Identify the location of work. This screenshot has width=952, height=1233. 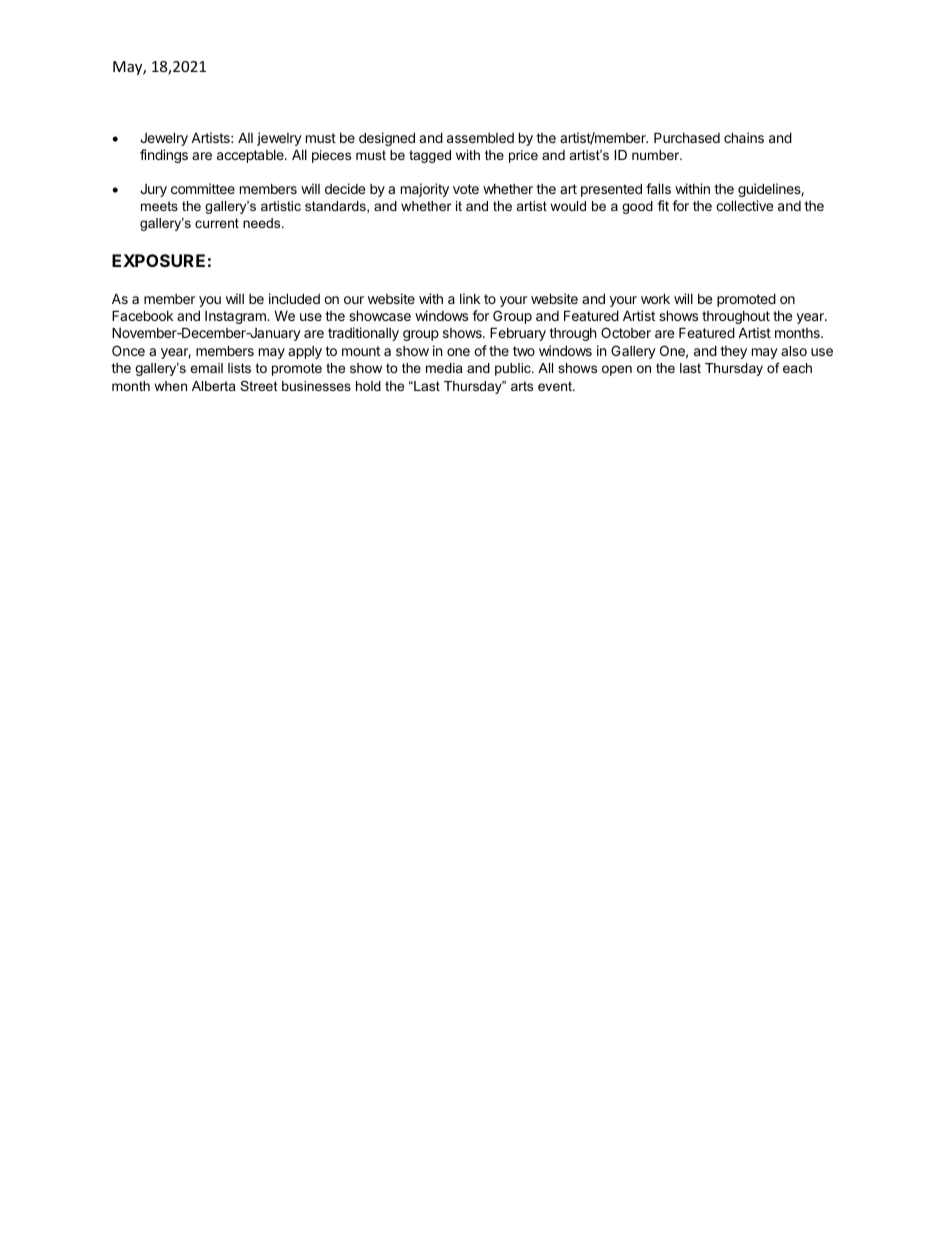
(655, 298).
